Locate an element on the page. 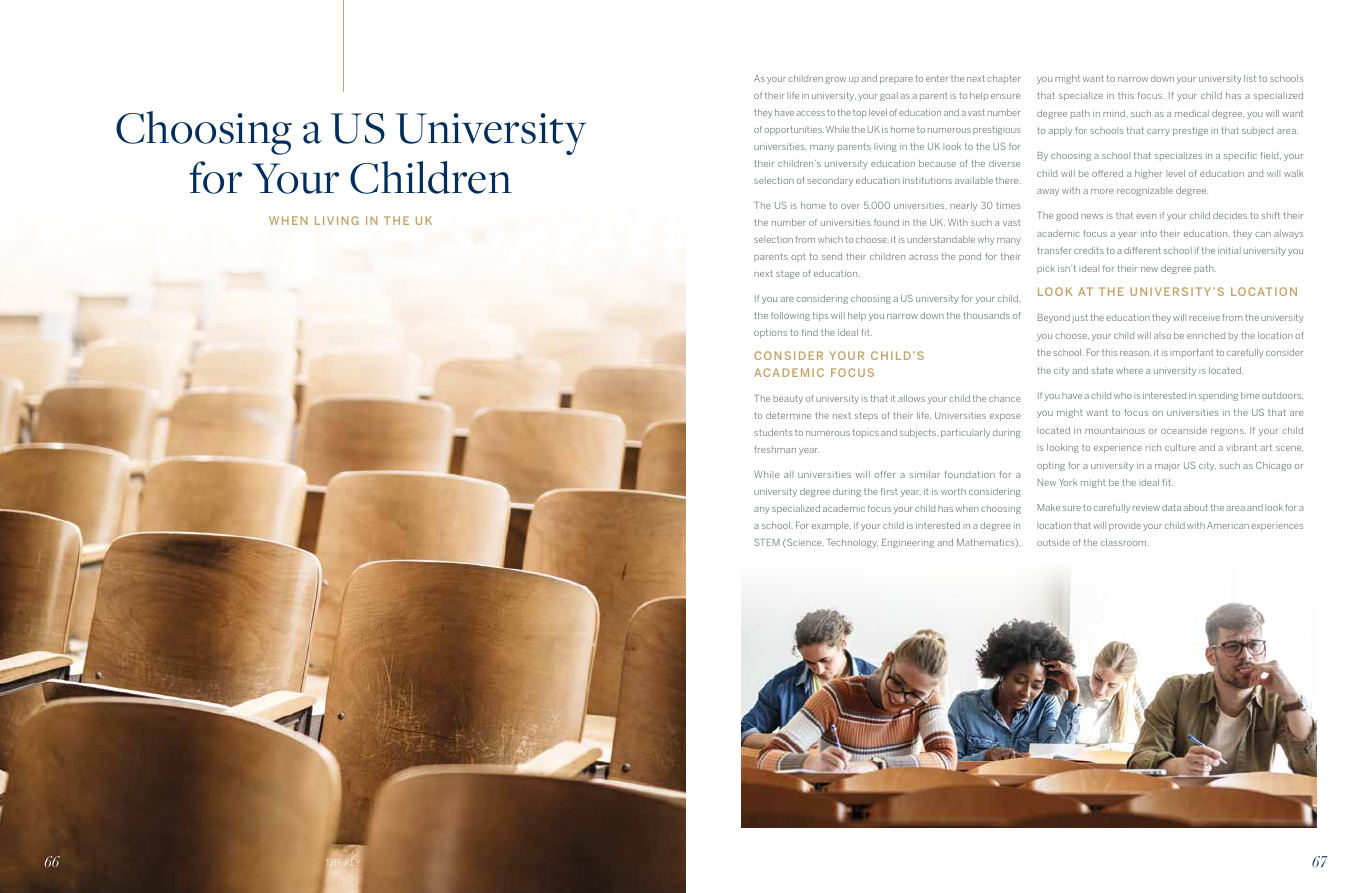 This page has height=893, width=1372. tips is located at coordinates (820, 316).
